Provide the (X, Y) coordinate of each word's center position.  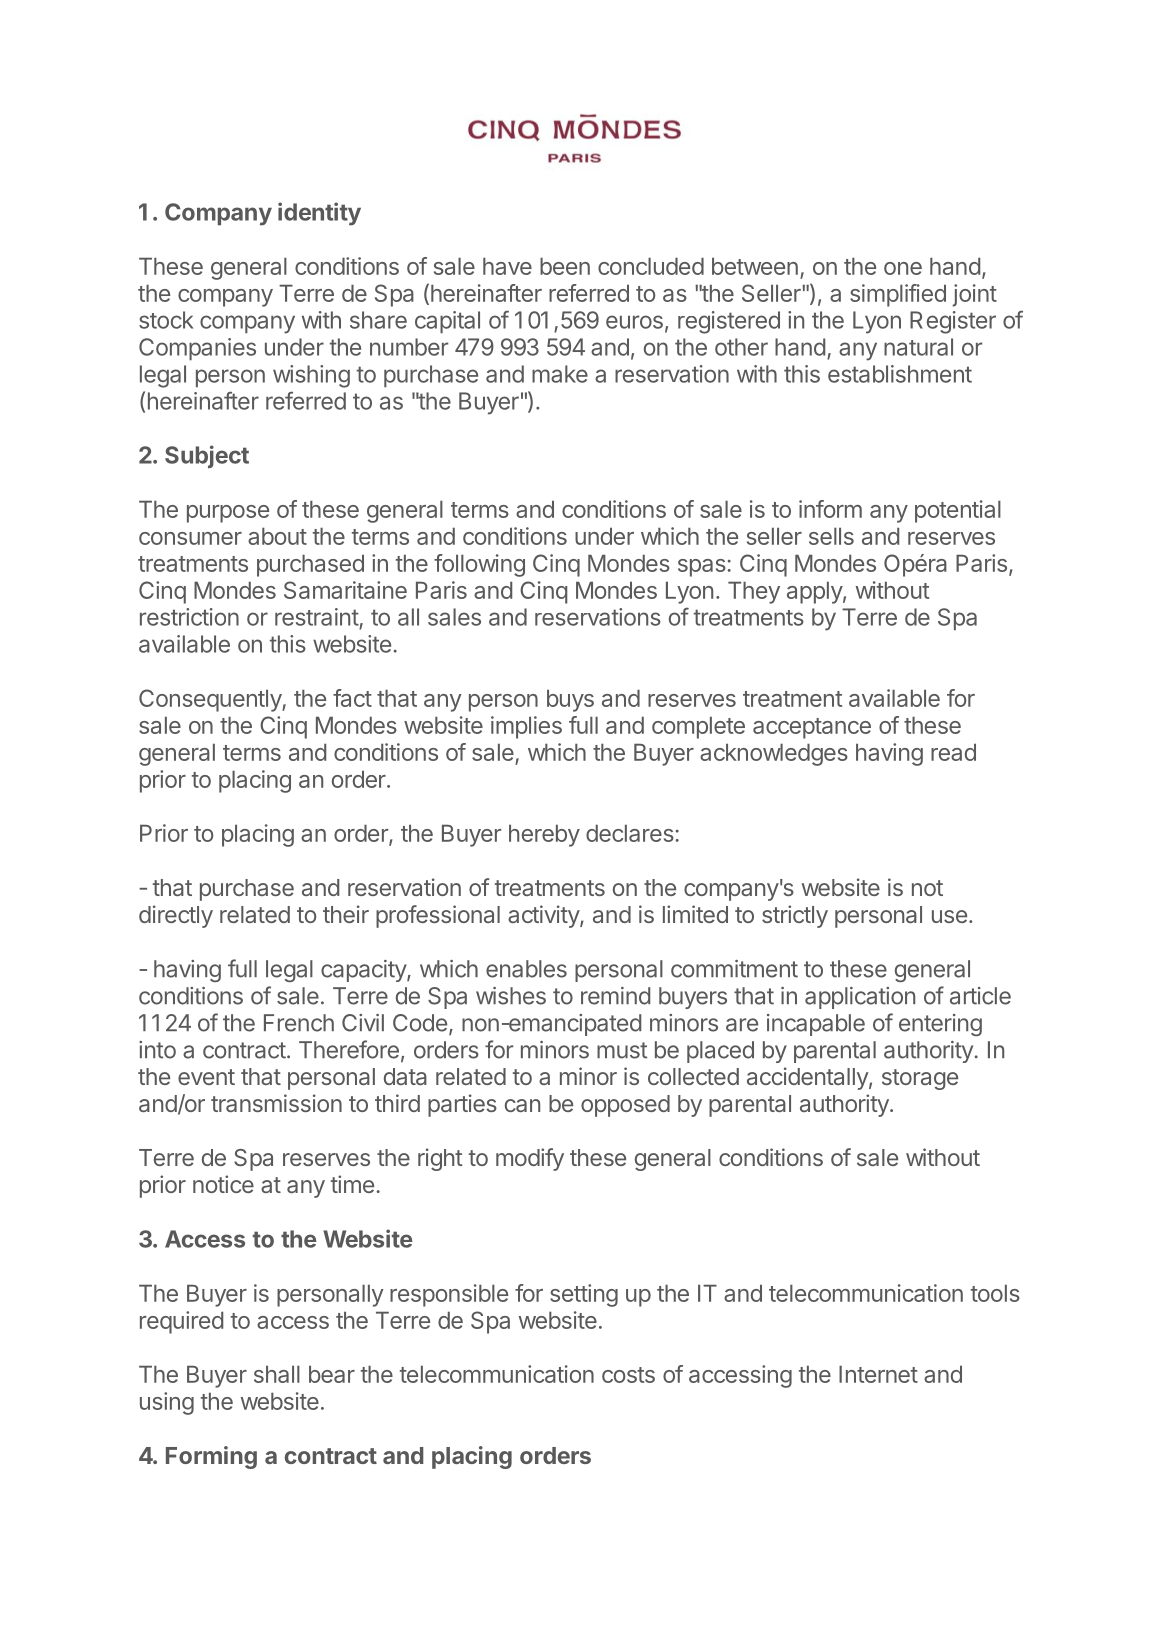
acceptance (812, 728)
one (903, 268)
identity (319, 214)
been (565, 266)
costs (628, 1375)
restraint (317, 617)
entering (940, 1025)
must (622, 1050)
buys (570, 700)
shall (277, 1374)
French (299, 1023)
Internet (878, 1374)
